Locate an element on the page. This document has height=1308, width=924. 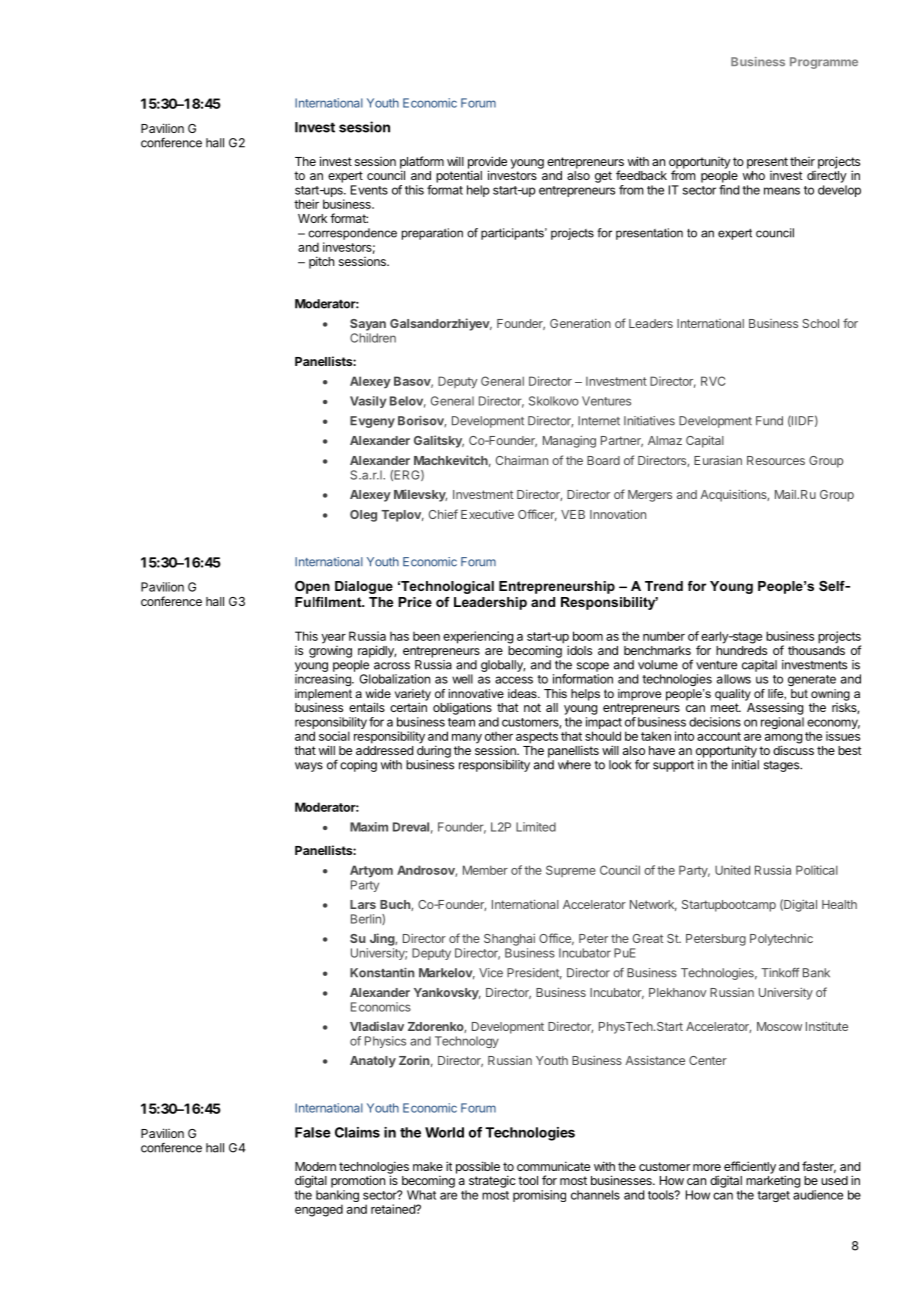
Lars is located at coordinates (363, 904).
